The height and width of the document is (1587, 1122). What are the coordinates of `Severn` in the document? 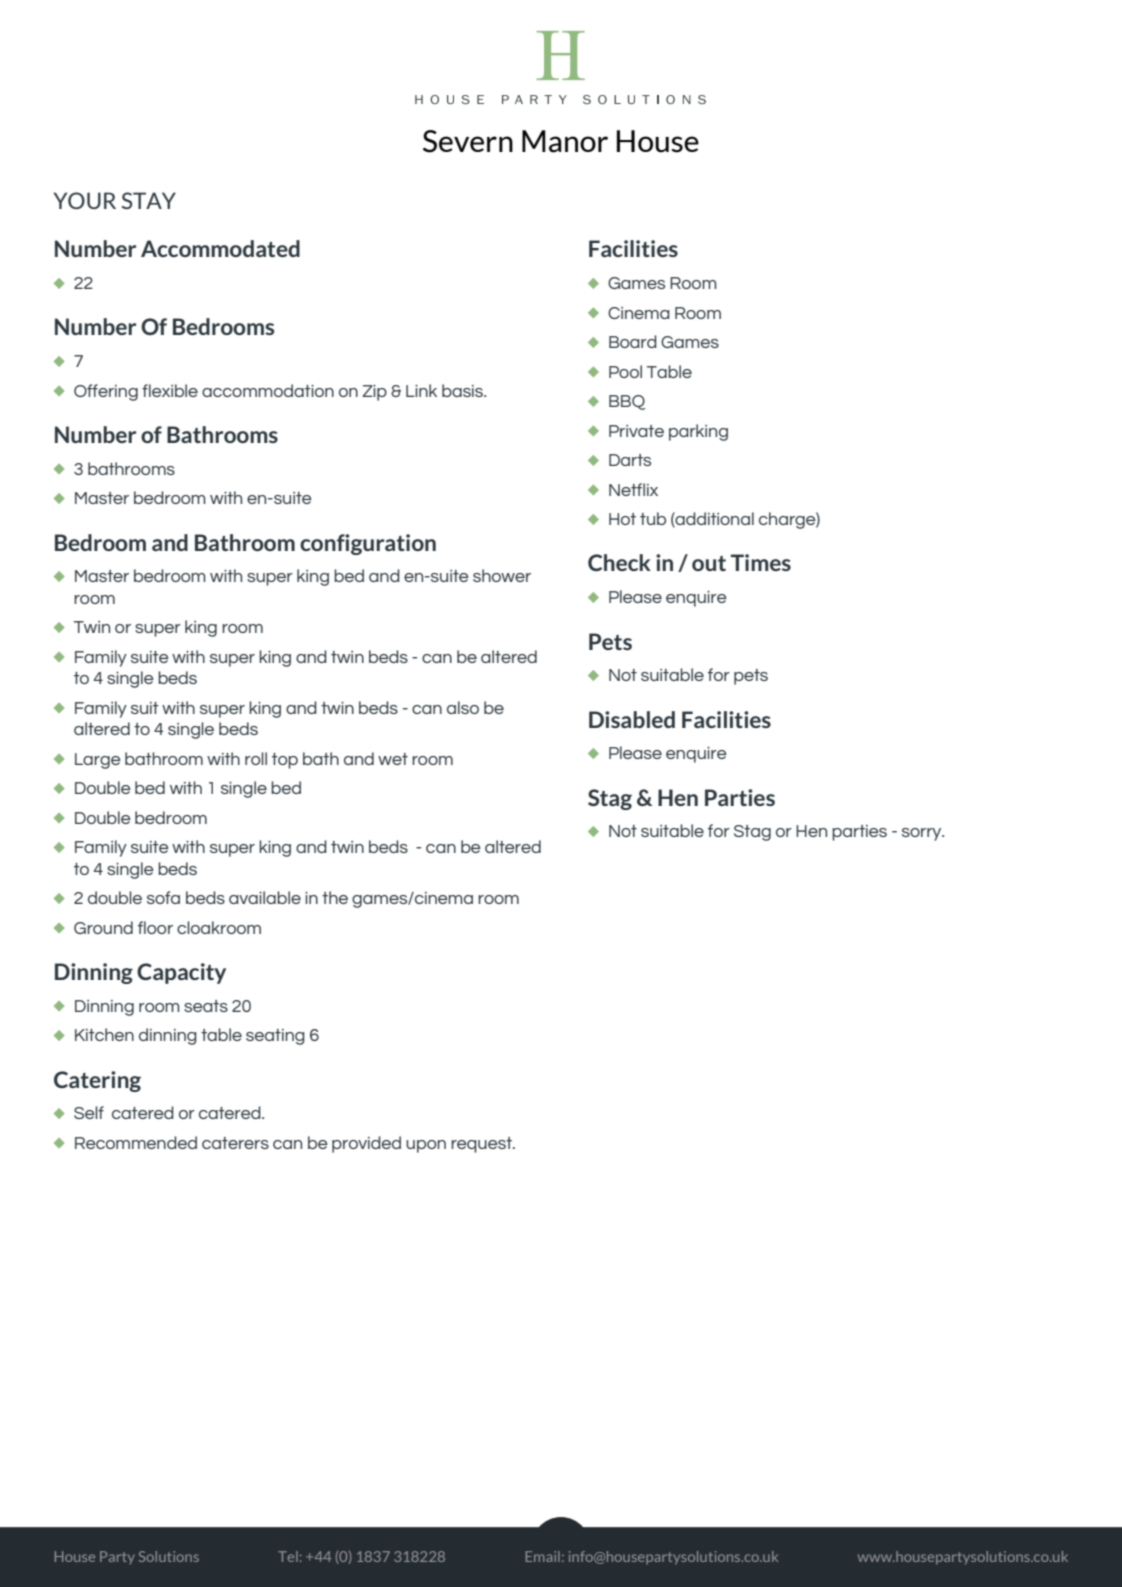 It's located at (468, 141).
